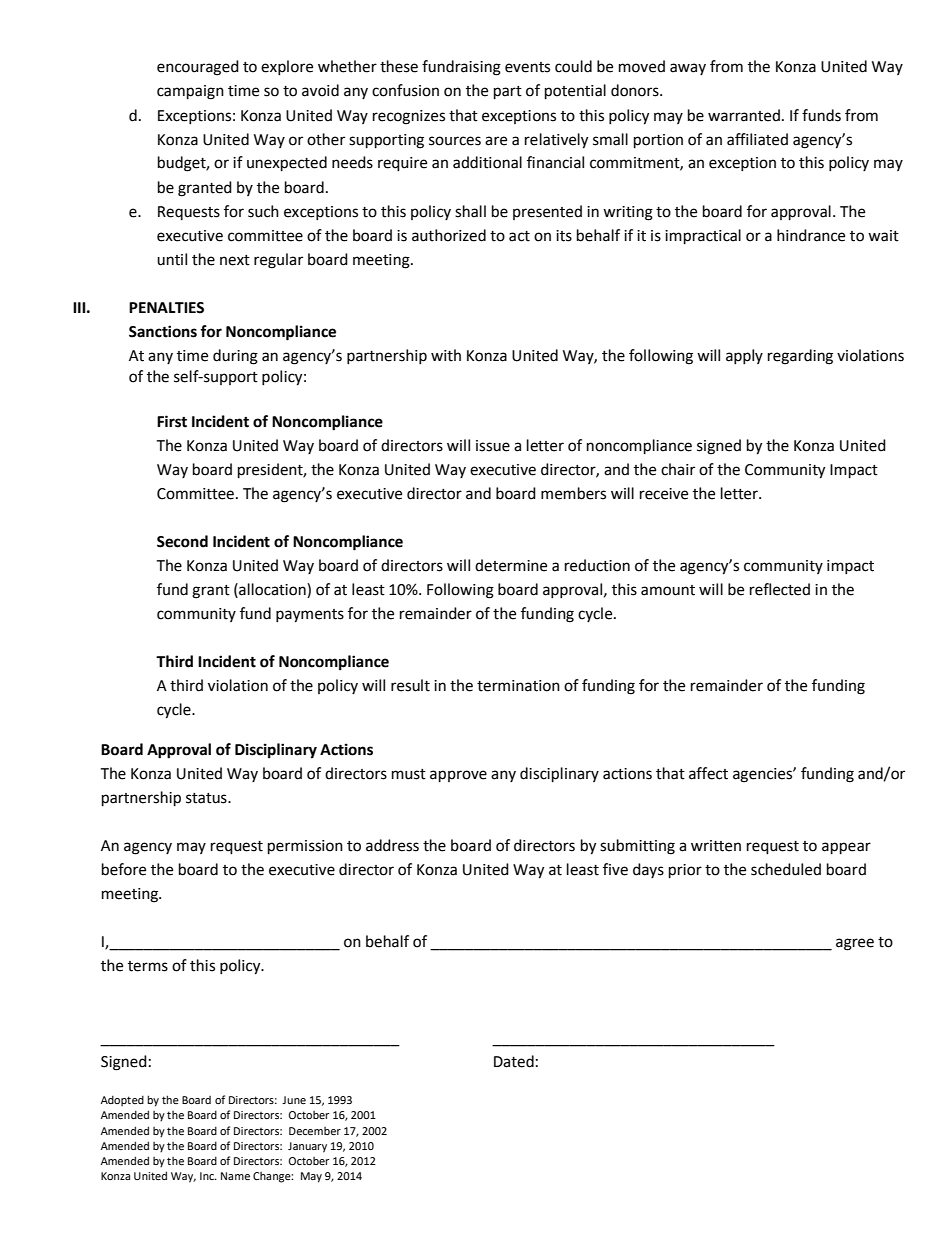 This image has width=952, height=1233. Describe the element at coordinates (235, 357) in the image. I see `during` at that location.
